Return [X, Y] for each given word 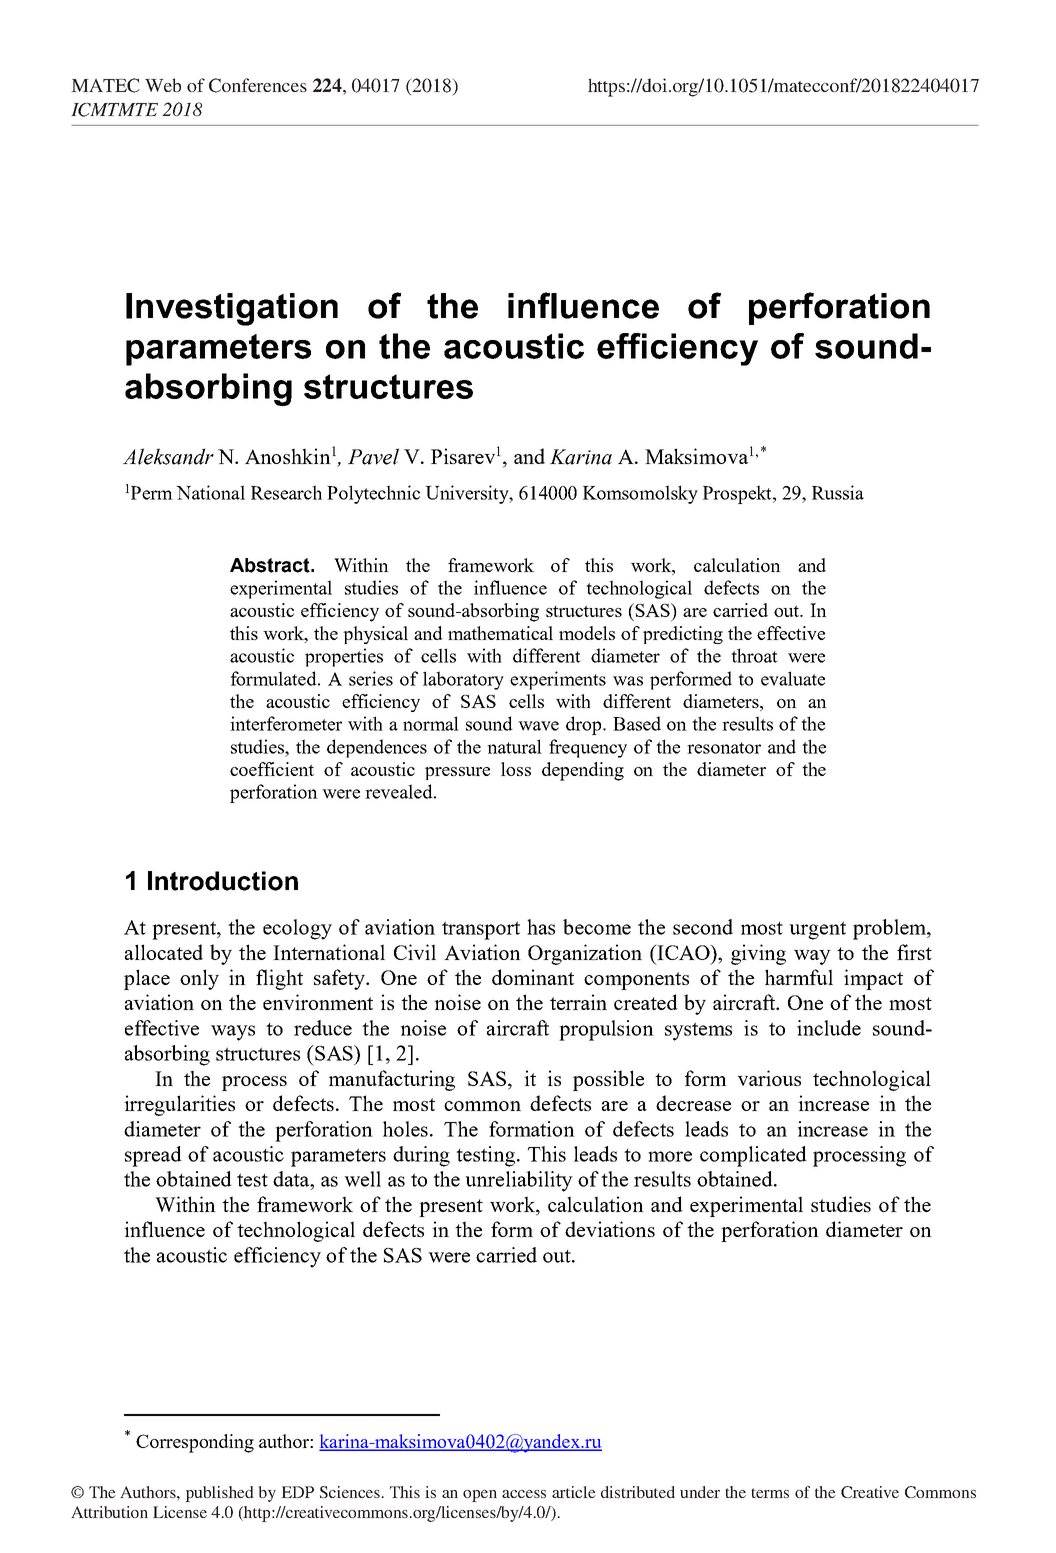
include [829, 1028]
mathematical [500, 633]
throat [754, 655]
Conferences [258, 85]
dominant [533, 977]
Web [163, 85]
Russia [838, 492]
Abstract [271, 565]
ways [233, 1033]
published [219, 1494]
